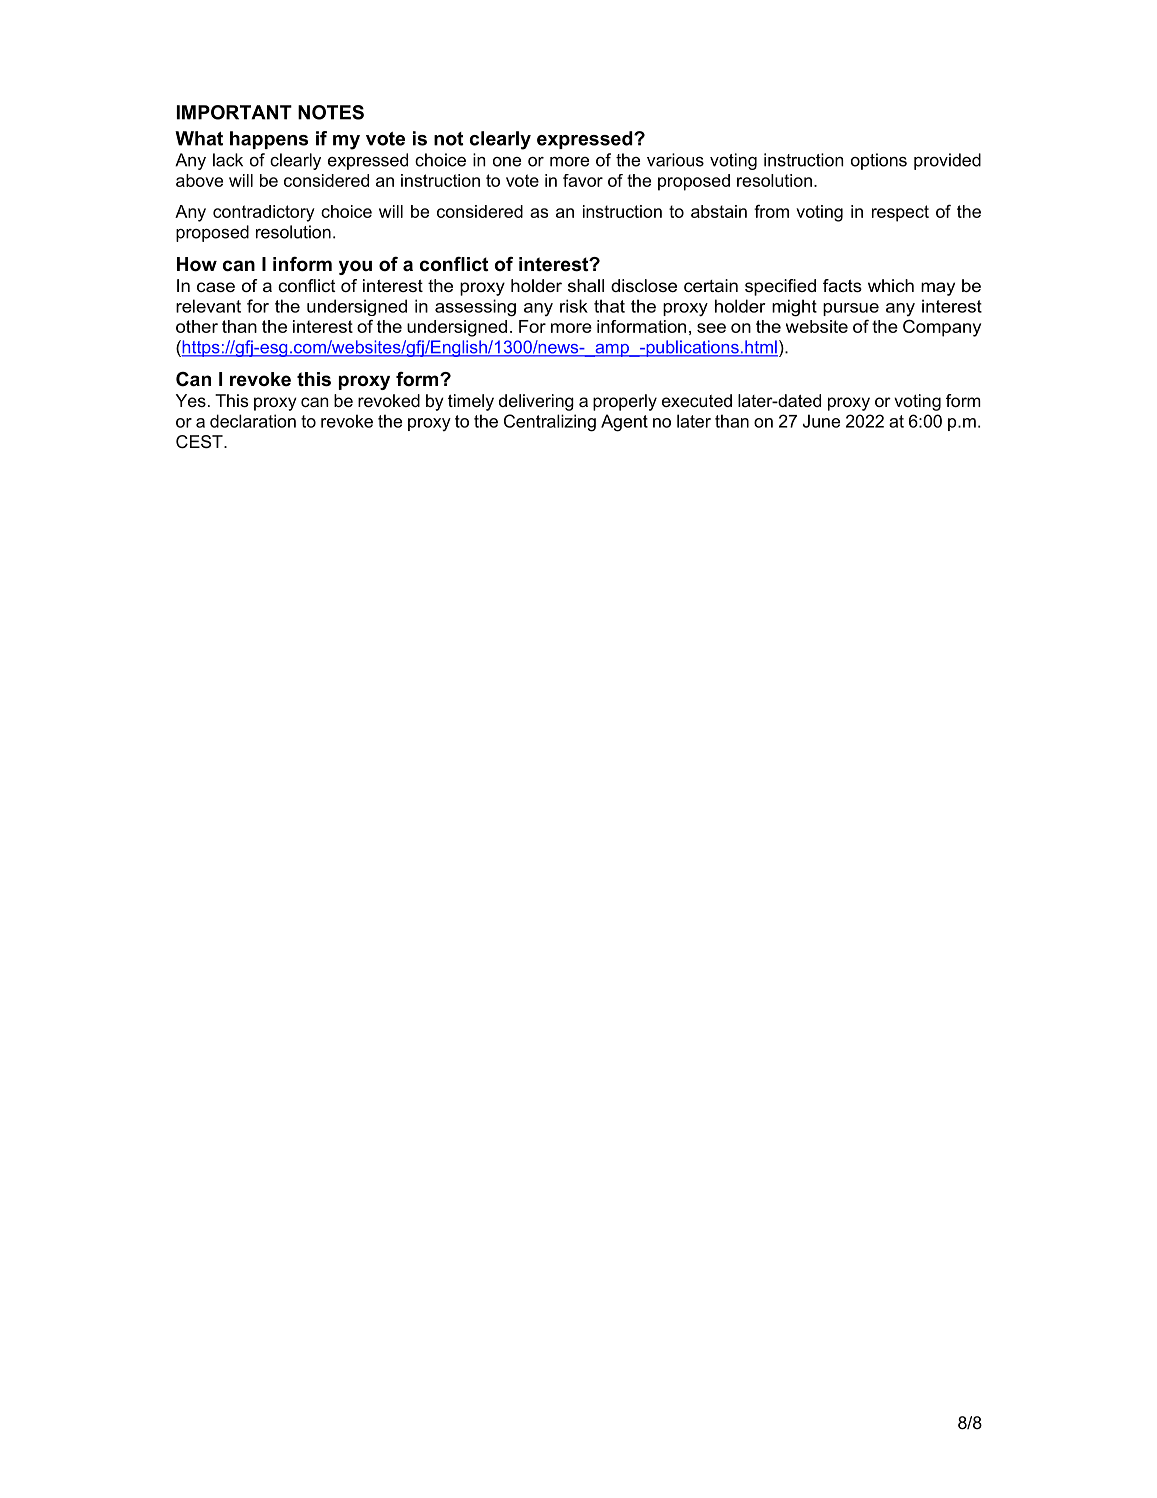 This screenshot has height=1498, width=1157. Describe the element at coordinates (550, 423) in the screenshot. I see `Centralizing` at that location.
